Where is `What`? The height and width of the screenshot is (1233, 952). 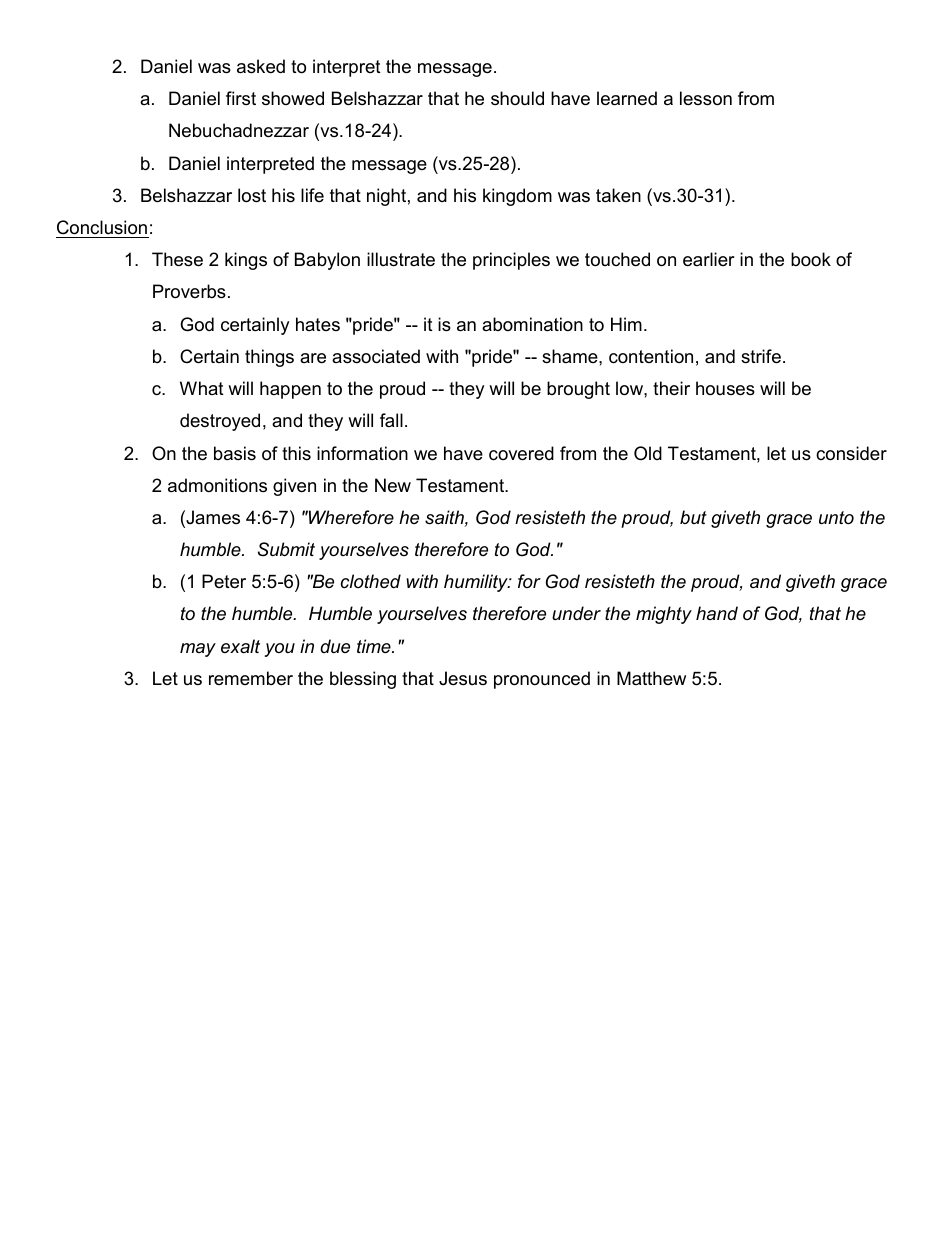
What is located at coordinates (202, 388).
